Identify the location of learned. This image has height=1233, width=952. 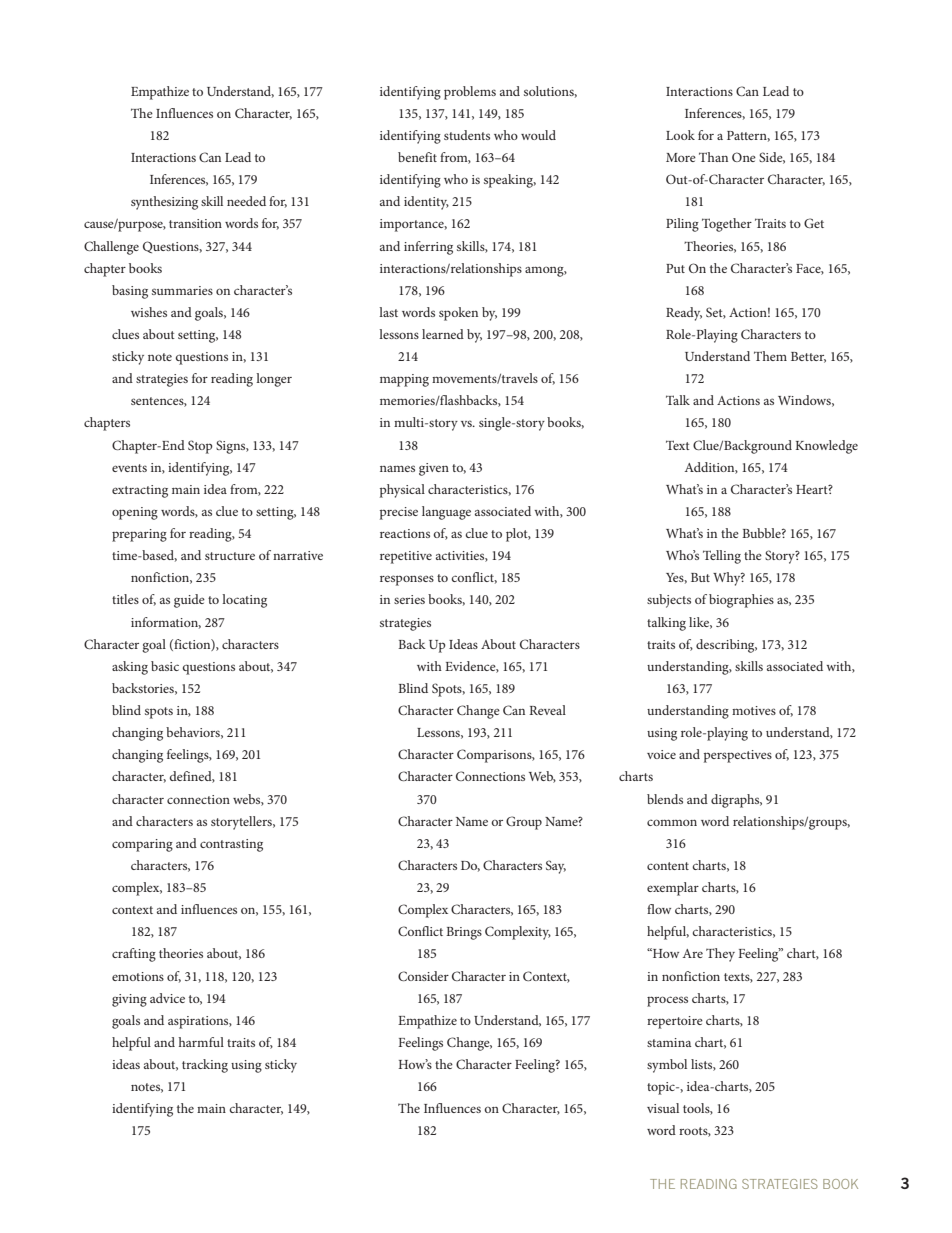
(443, 334).
